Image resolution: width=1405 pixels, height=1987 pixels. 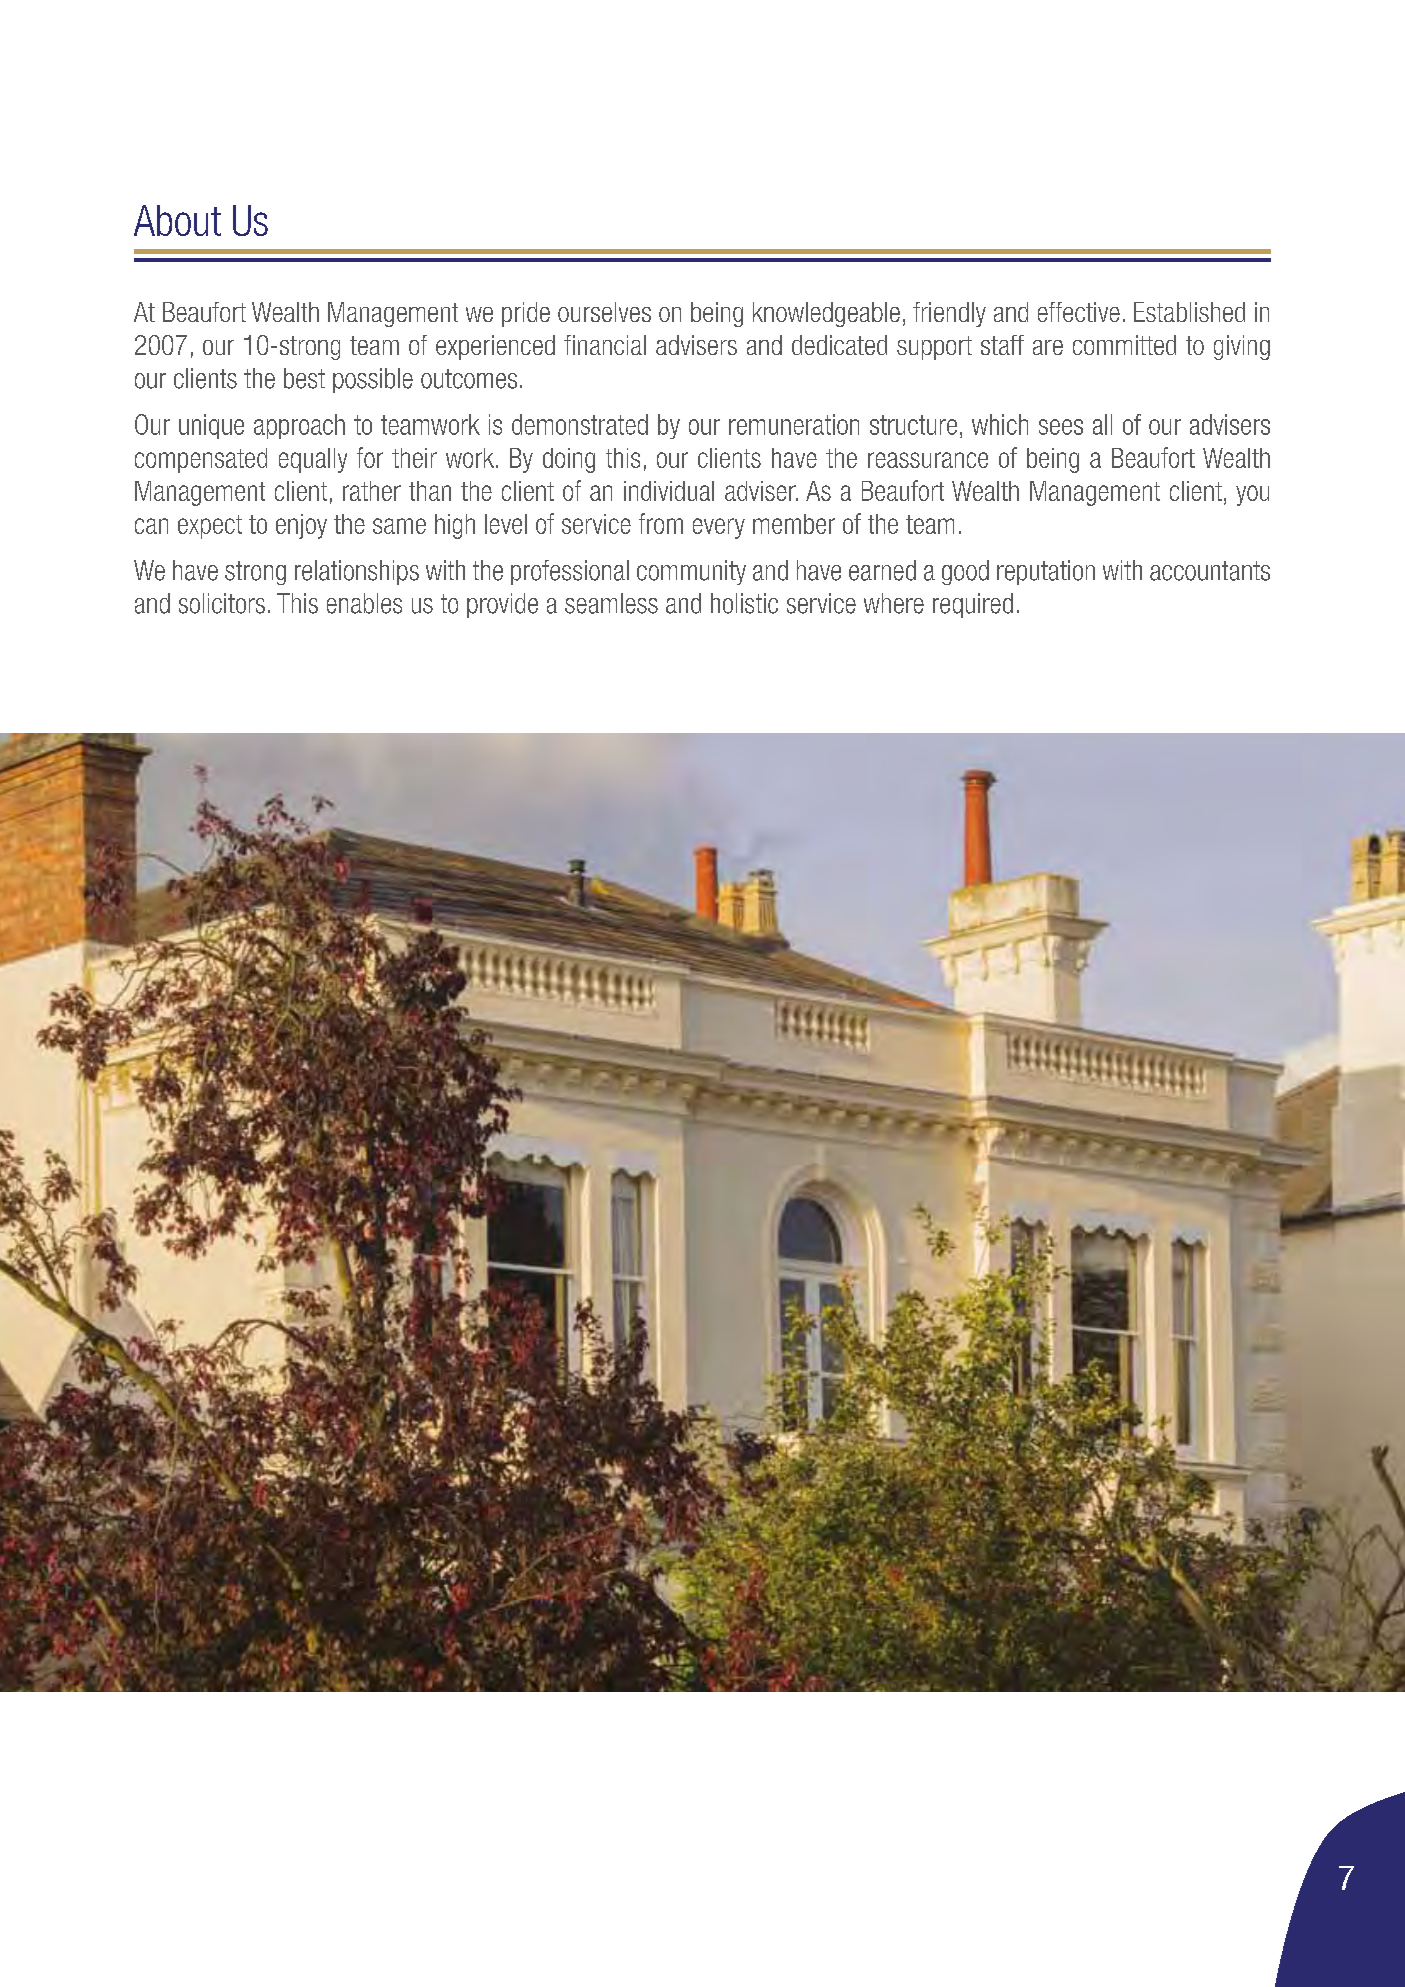 What do you see at coordinates (605, 345) in the image?
I see `financial` at bounding box center [605, 345].
